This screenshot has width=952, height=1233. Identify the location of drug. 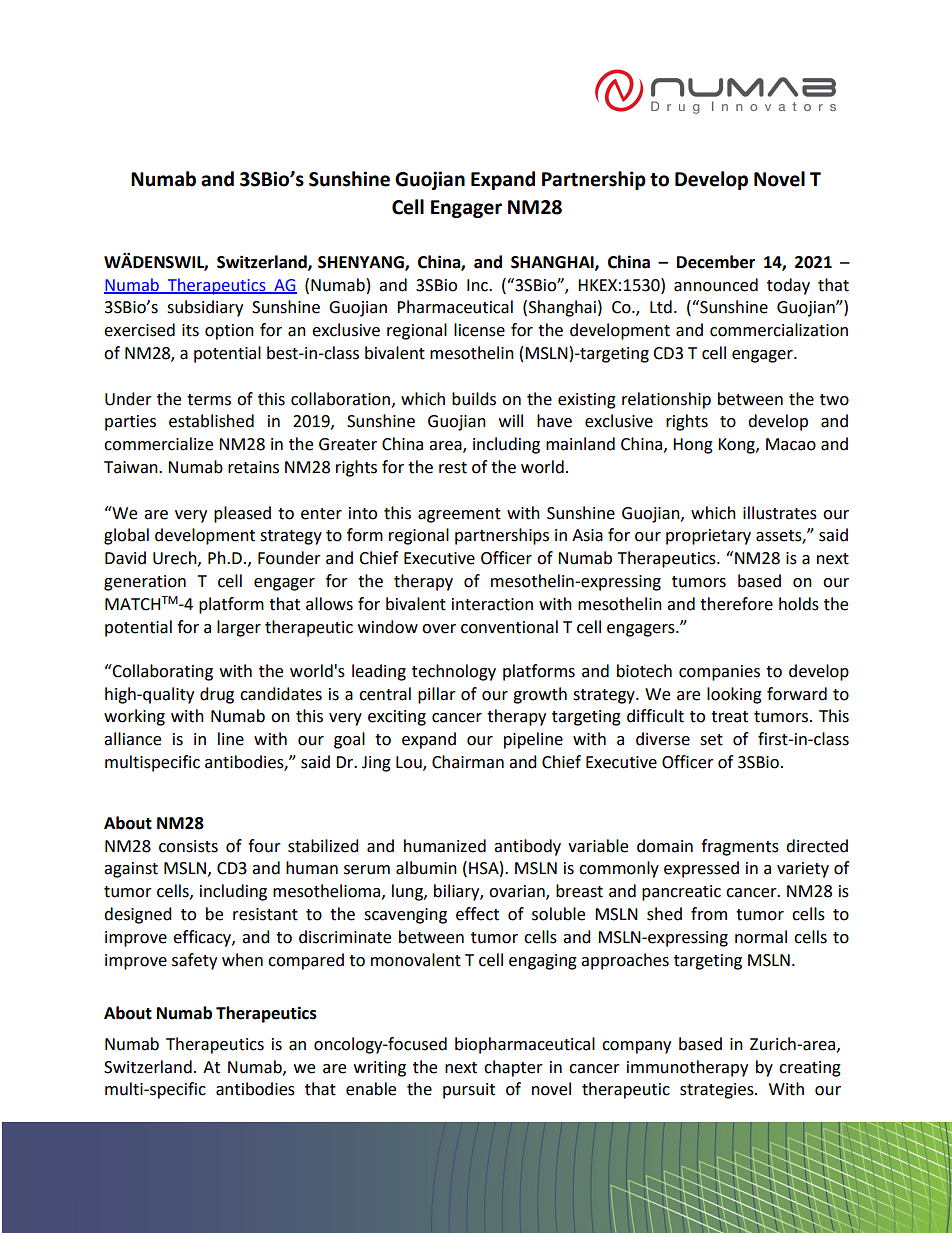
(217, 695).
